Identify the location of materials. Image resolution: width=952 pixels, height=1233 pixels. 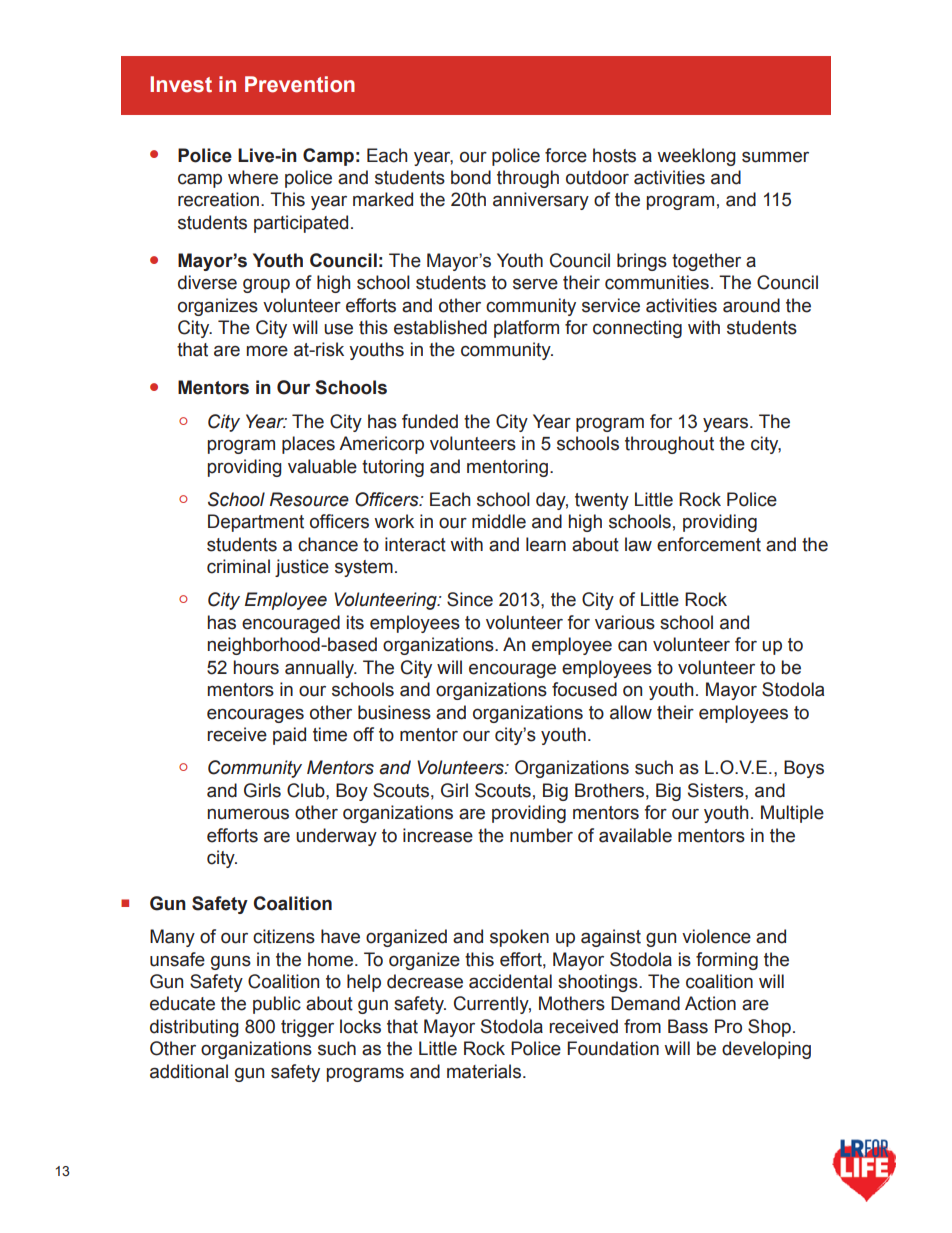
(485, 1071).
